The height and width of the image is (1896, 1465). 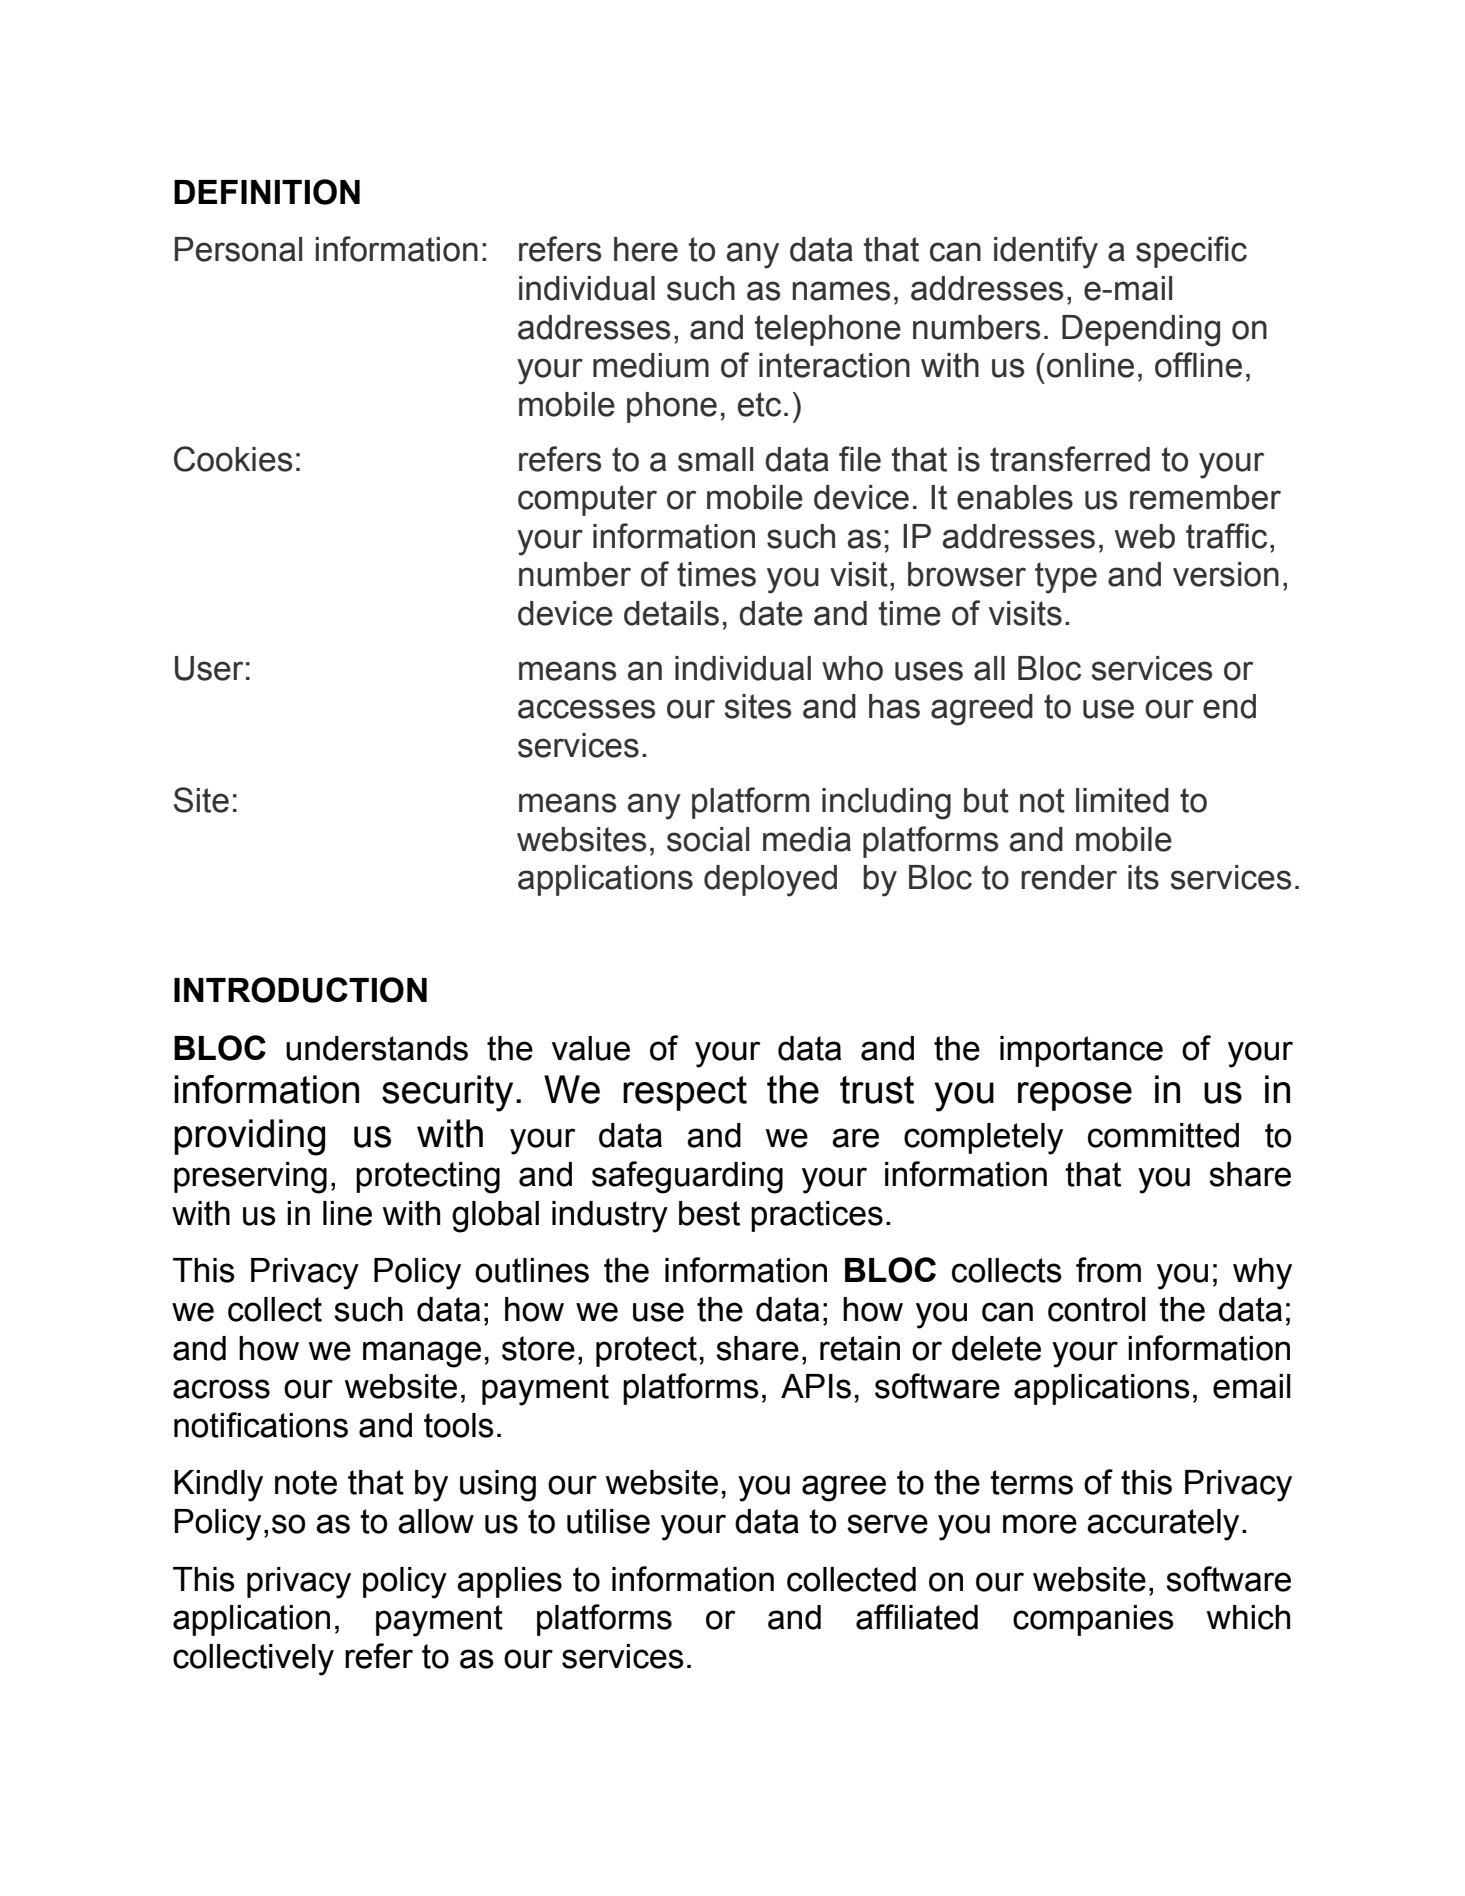 What do you see at coordinates (436, 1521) in the image?
I see `allow` at bounding box center [436, 1521].
